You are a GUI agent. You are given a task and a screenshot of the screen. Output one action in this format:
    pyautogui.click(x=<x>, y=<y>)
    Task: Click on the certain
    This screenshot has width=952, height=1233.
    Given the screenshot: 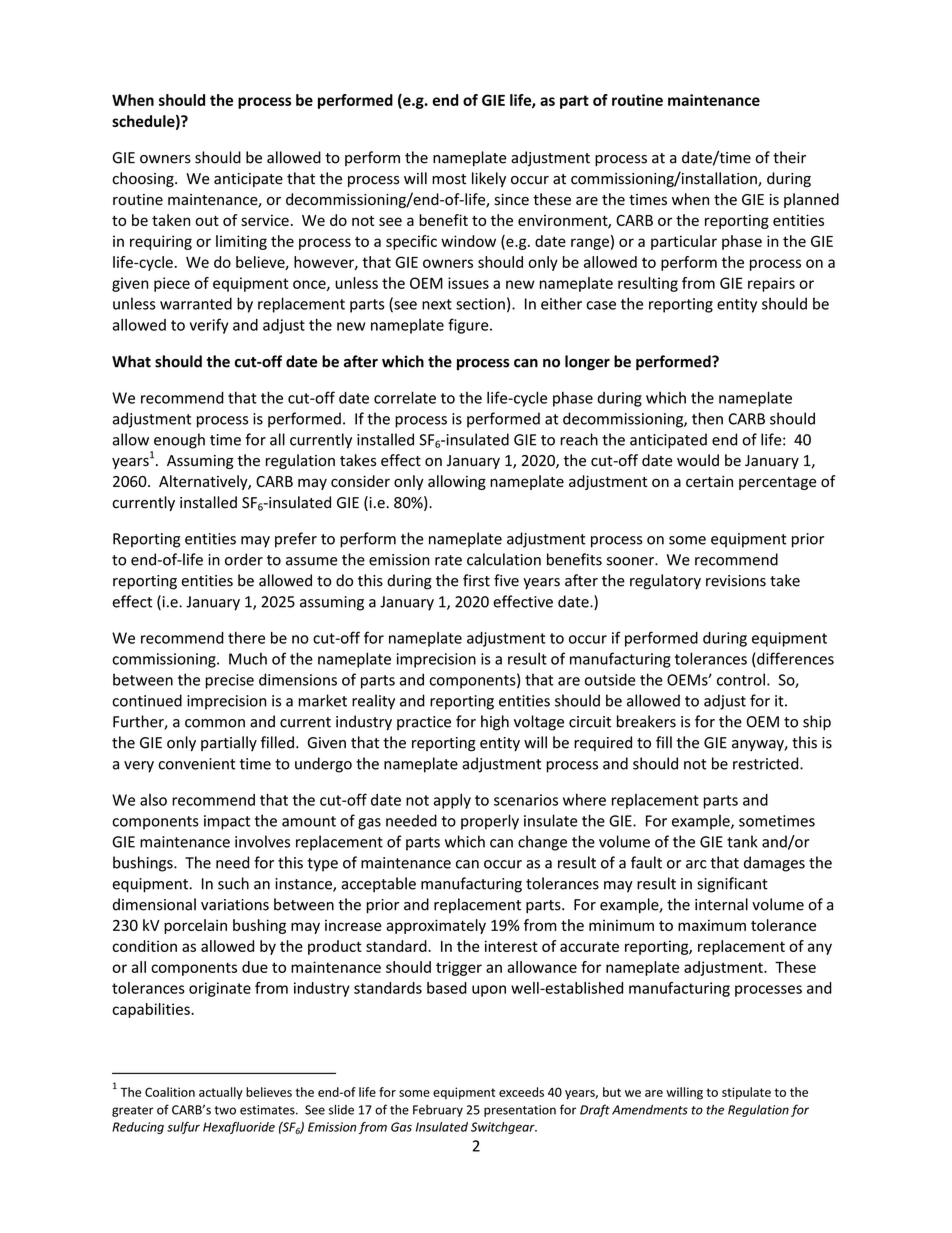 What is the action you would take?
    pyautogui.click(x=709, y=481)
